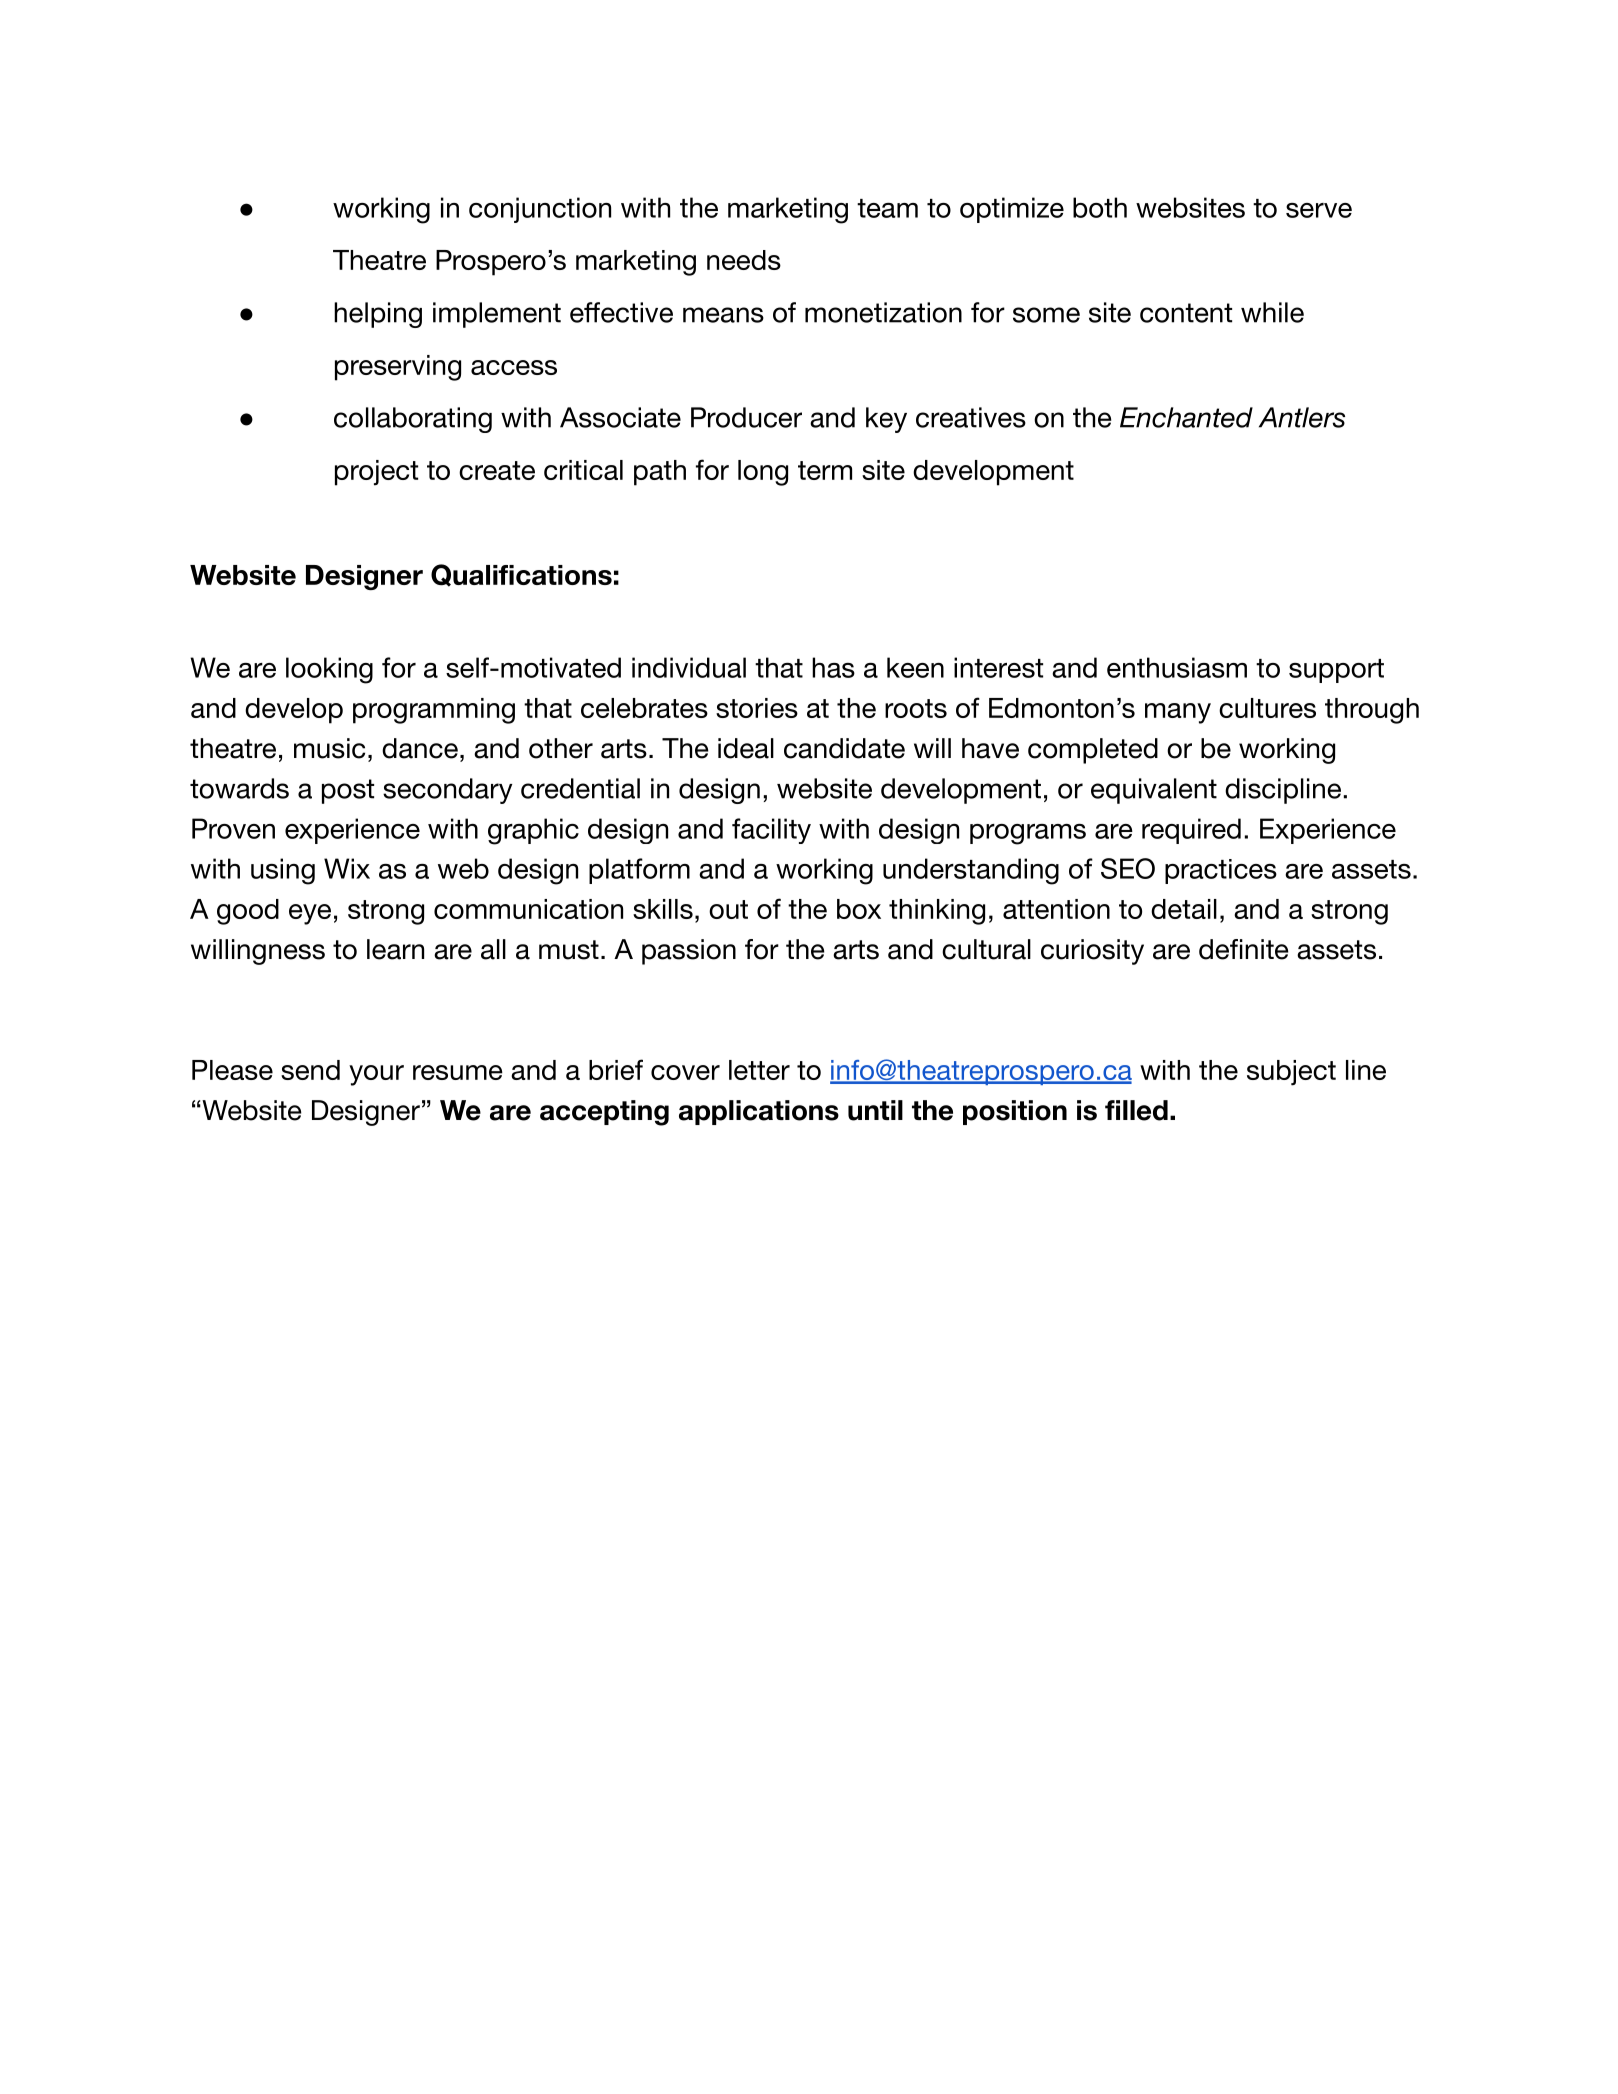 The height and width of the page is (2094, 1618). Describe the element at coordinates (376, 473) in the page. I see `project` at that location.
